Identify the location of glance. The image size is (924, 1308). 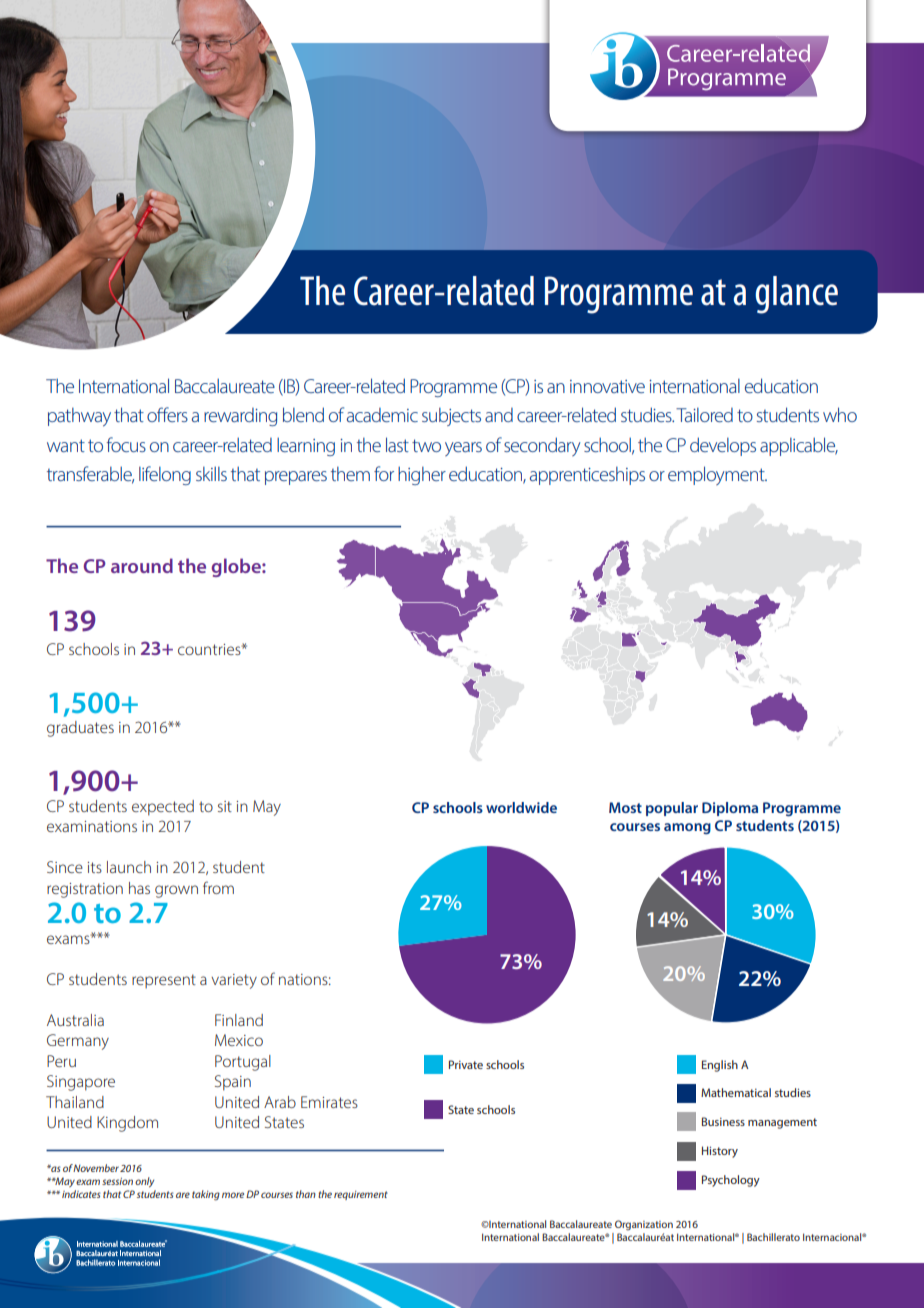
(796, 295).
